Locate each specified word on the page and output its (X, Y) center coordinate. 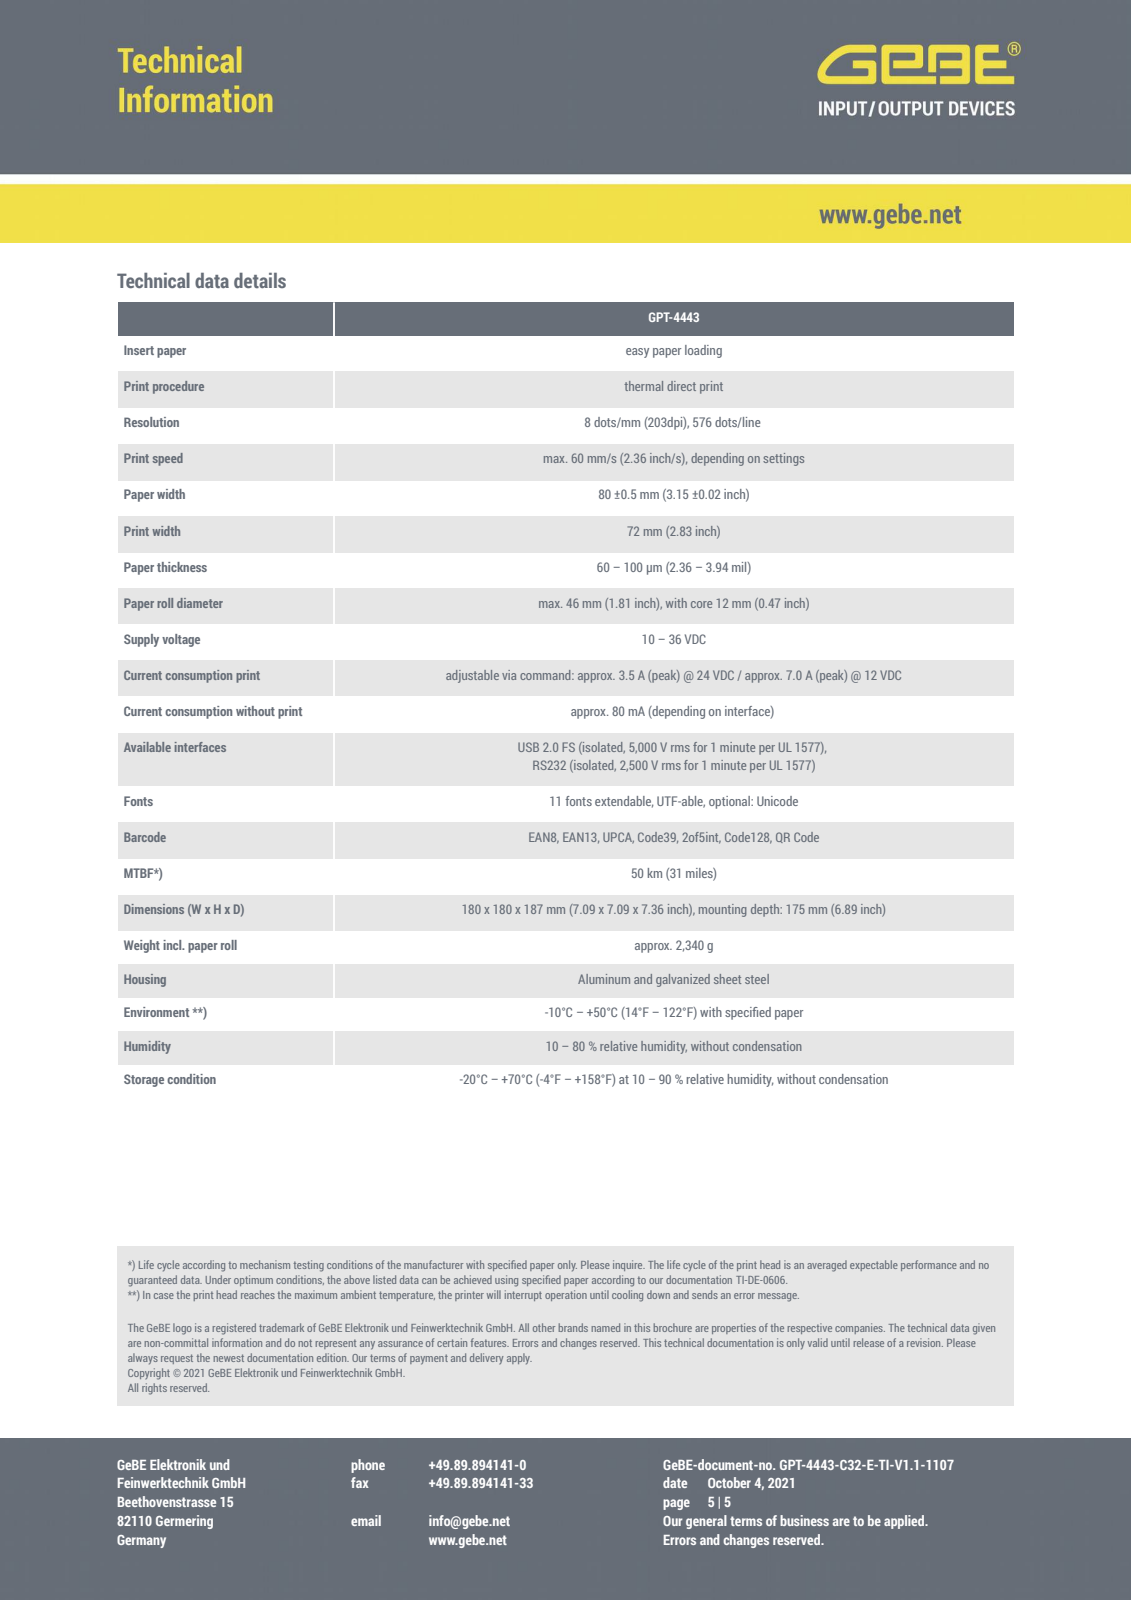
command (546, 675)
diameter (200, 603)
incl (173, 945)
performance (929, 1265)
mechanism (265, 1264)
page (676, 1504)
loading (703, 351)
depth (766, 910)
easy (637, 353)
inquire (629, 1265)
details (260, 280)
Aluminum (604, 979)
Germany (141, 1541)
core (701, 604)
